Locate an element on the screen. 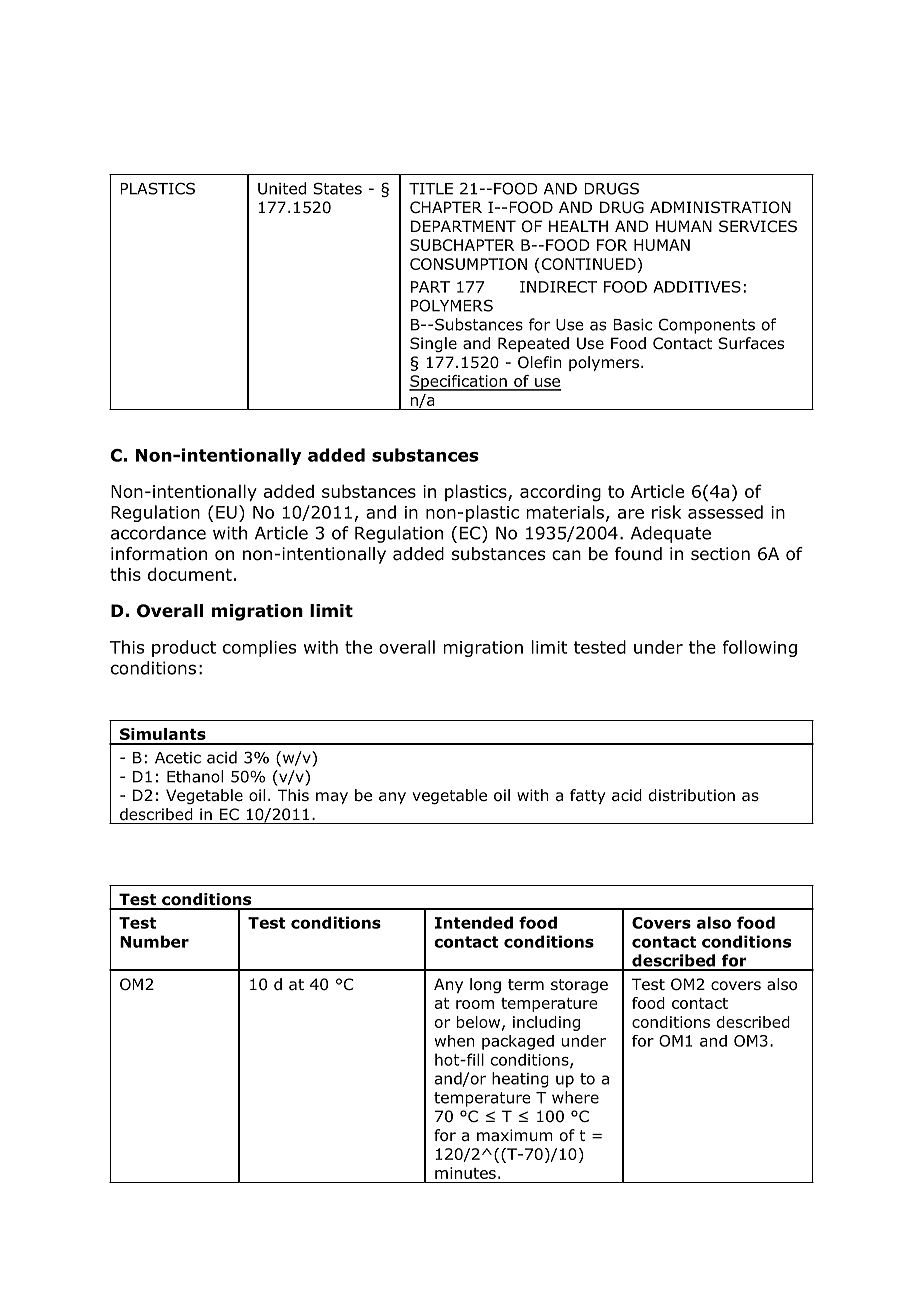  Intended is located at coordinates (474, 922).
